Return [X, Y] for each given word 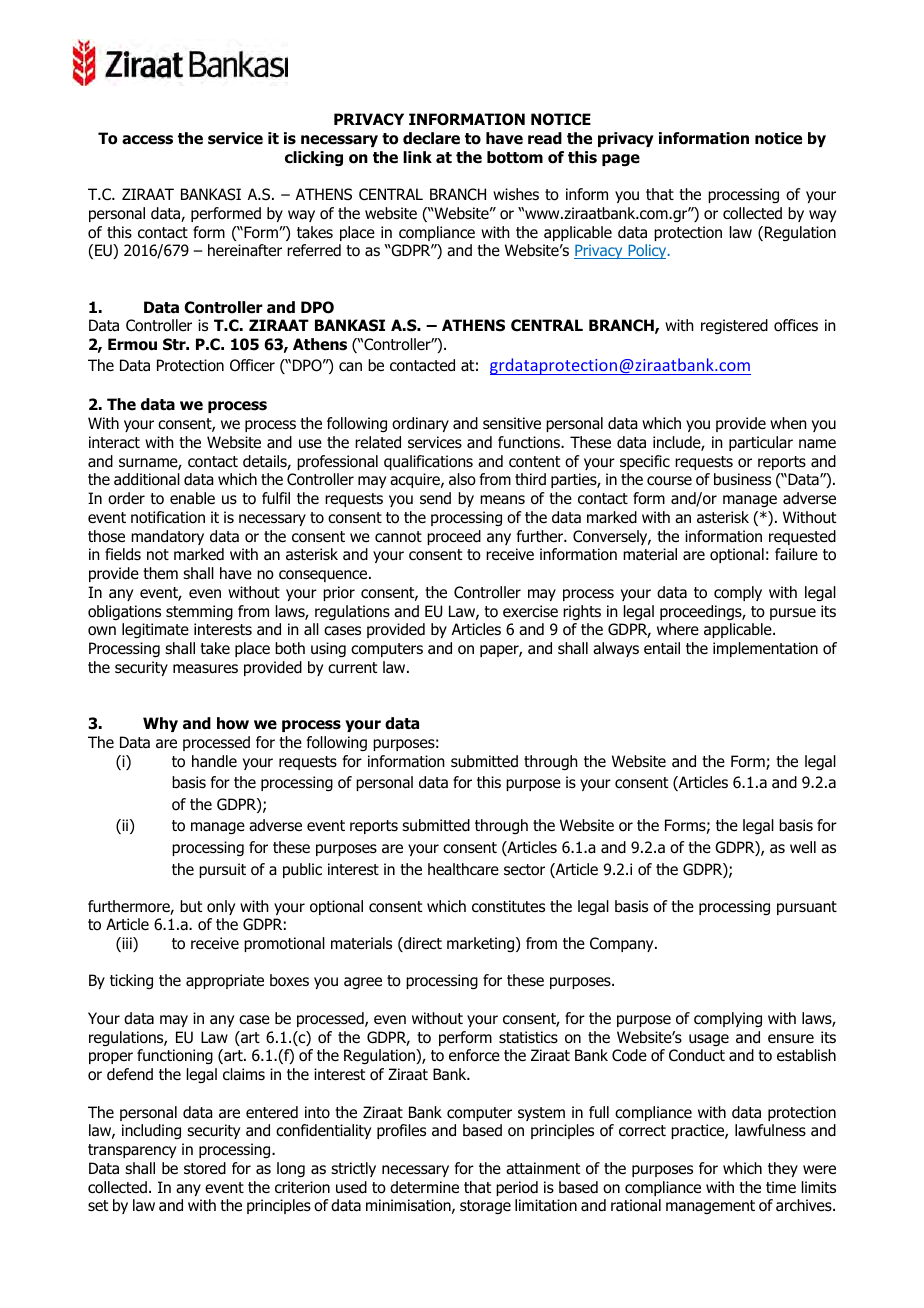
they [783, 1169]
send [435, 498]
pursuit [222, 870]
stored [205, 1168]
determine [424, 1187]
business [742, 479]
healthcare [463, 869]
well [803, 847]
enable [192, 498]
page [621, 160]
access [147, 140]
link [417, 157]
